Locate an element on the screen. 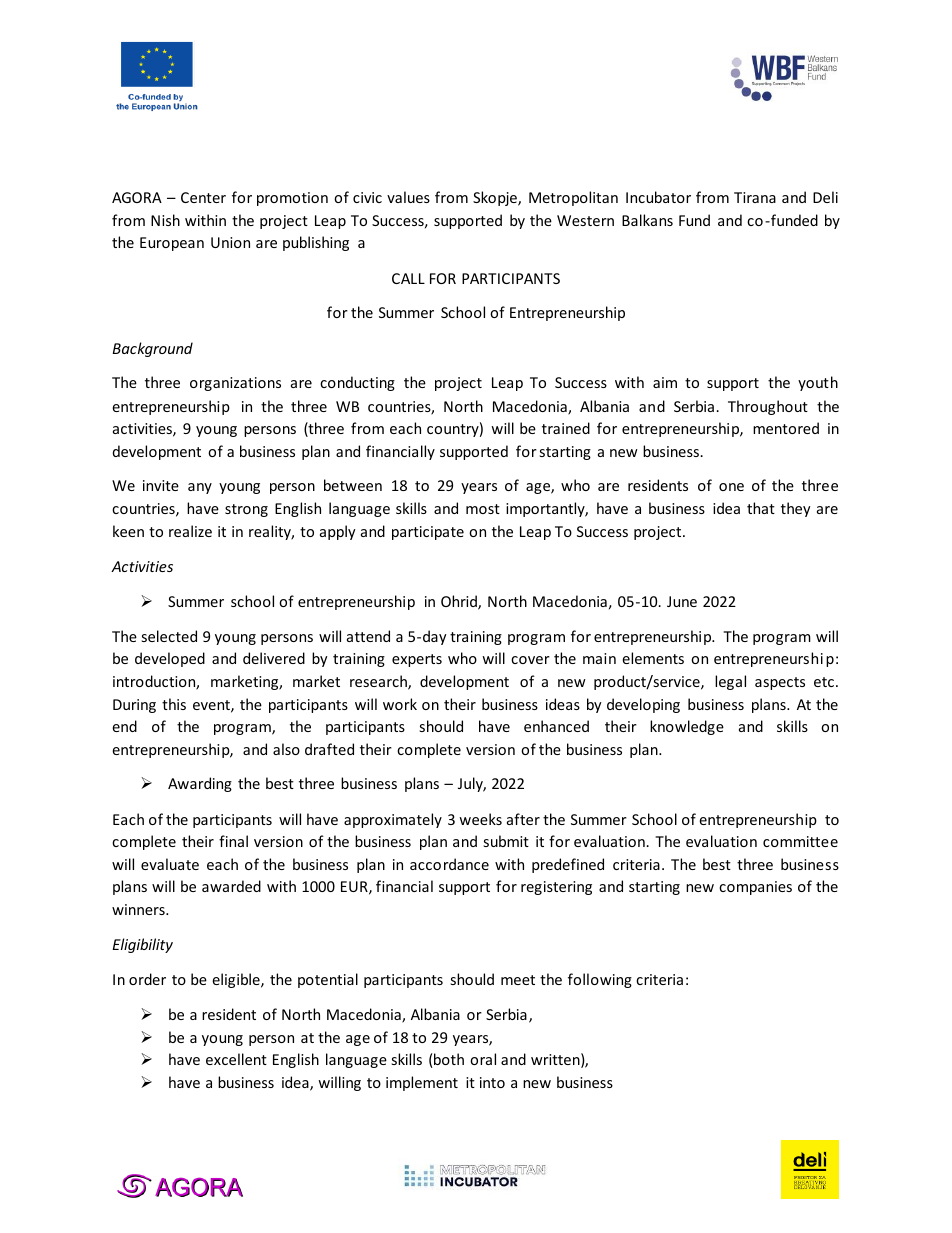 The image size is (952, 1233). selected is located at coordinates (169, 636).
